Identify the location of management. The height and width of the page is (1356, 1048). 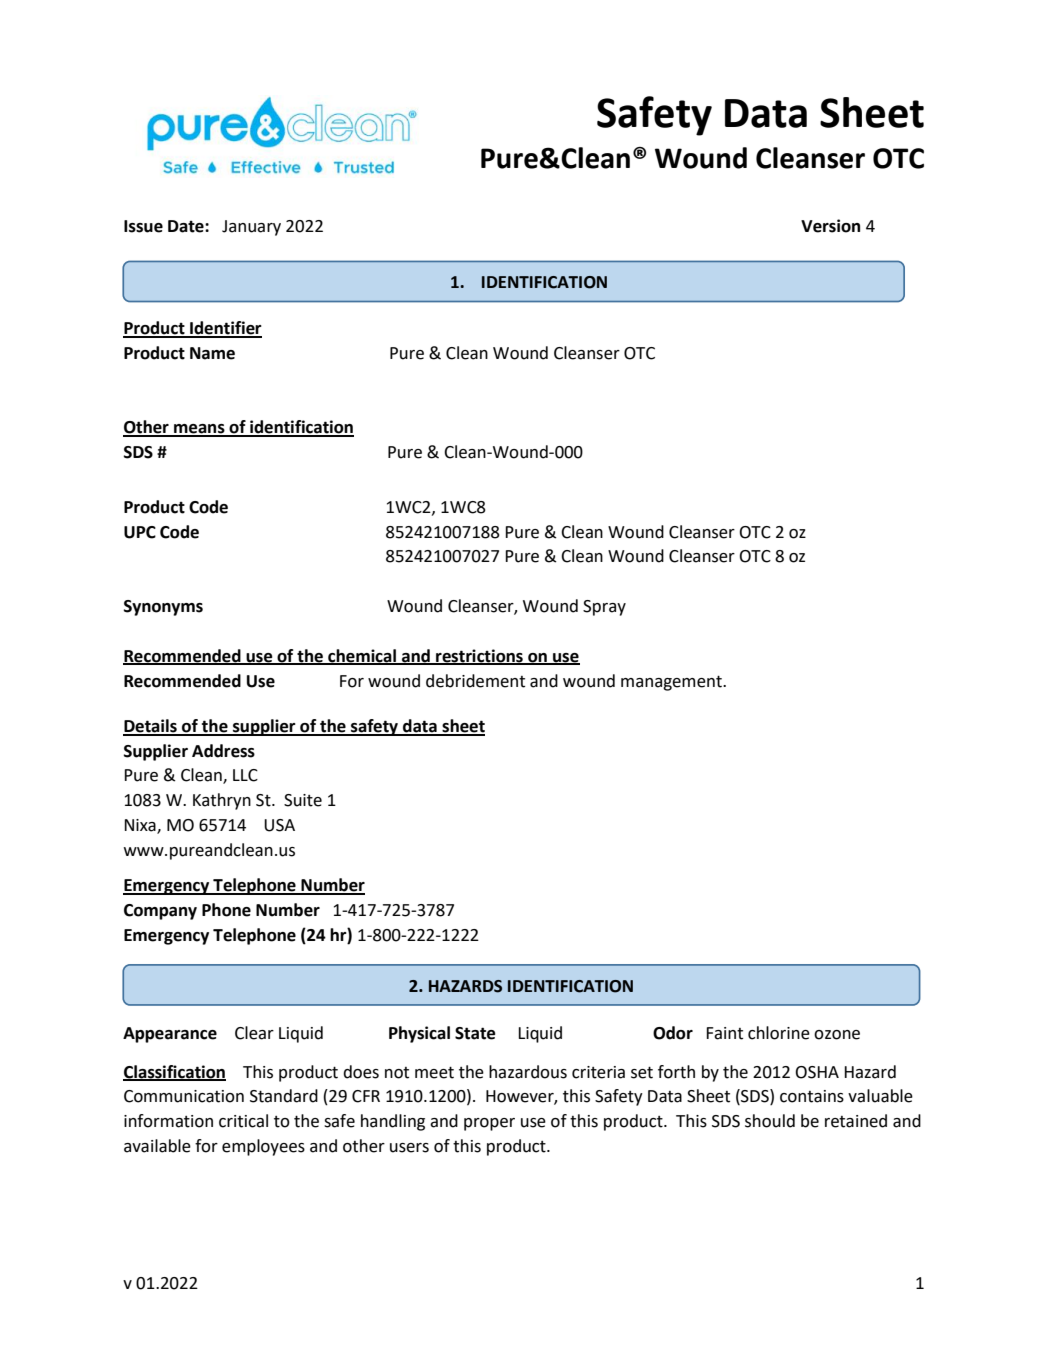
(672, 683).
